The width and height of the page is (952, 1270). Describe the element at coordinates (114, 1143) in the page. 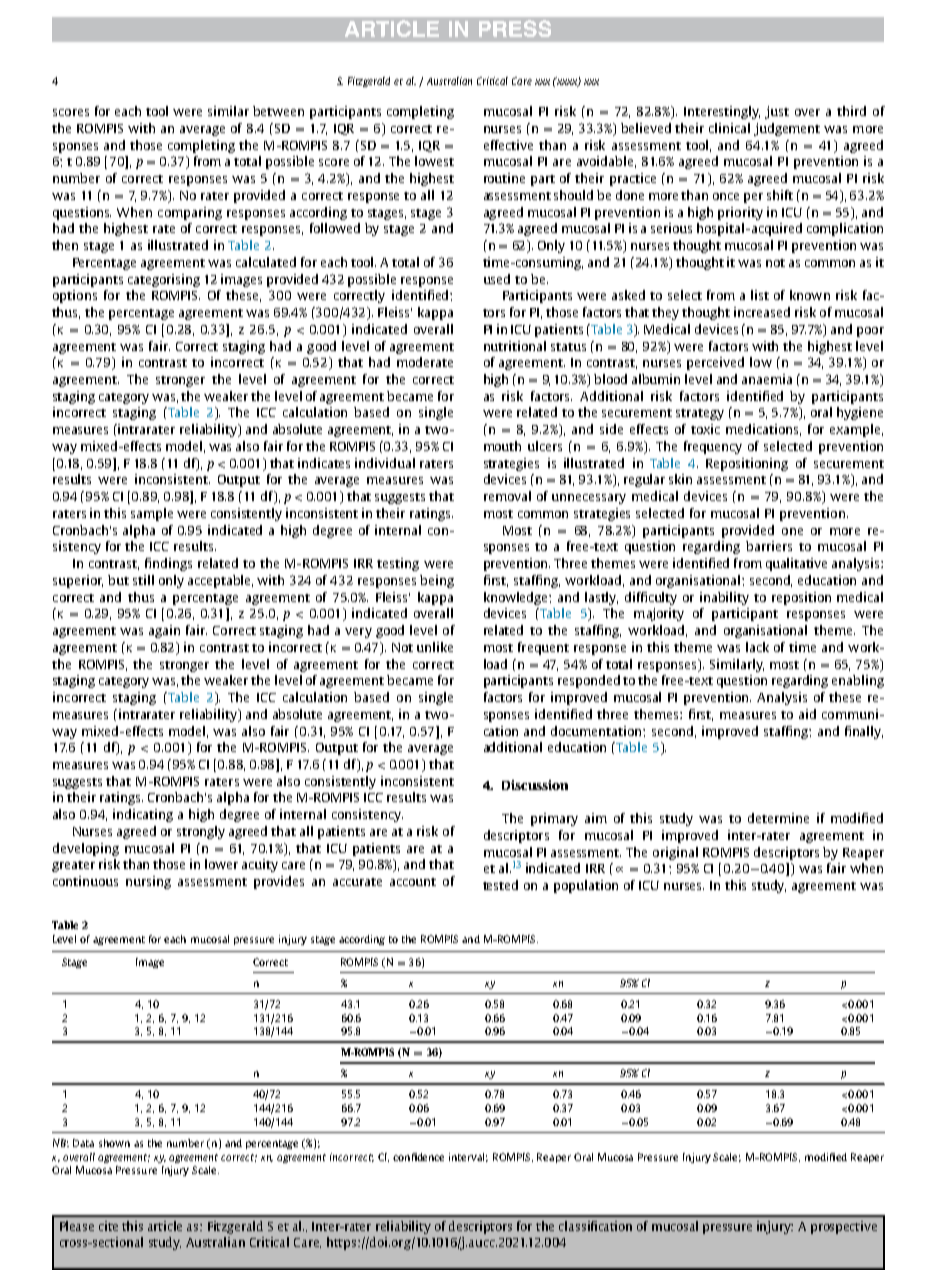

I see `shown` at that location.
